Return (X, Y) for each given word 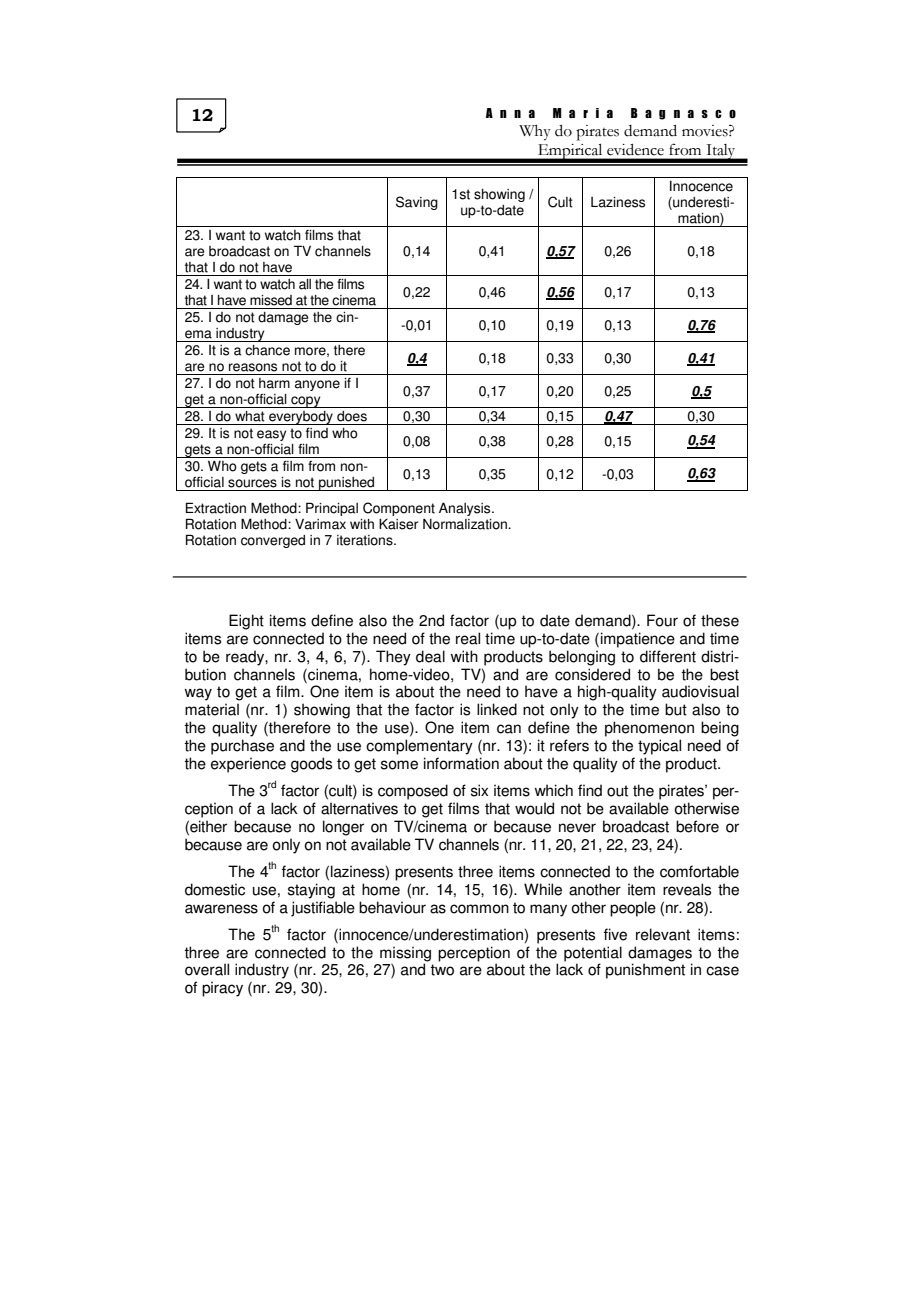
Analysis (466, 509)
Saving (417, 203)
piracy (222, 989)
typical (659, 747)
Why (535, 133)
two (442, 970)
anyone (317, 385)
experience (248, 765)
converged (273, 541)
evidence (635, 149)
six (479, 790)
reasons (253, 367)
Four (662, 620)
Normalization (466, 524)
